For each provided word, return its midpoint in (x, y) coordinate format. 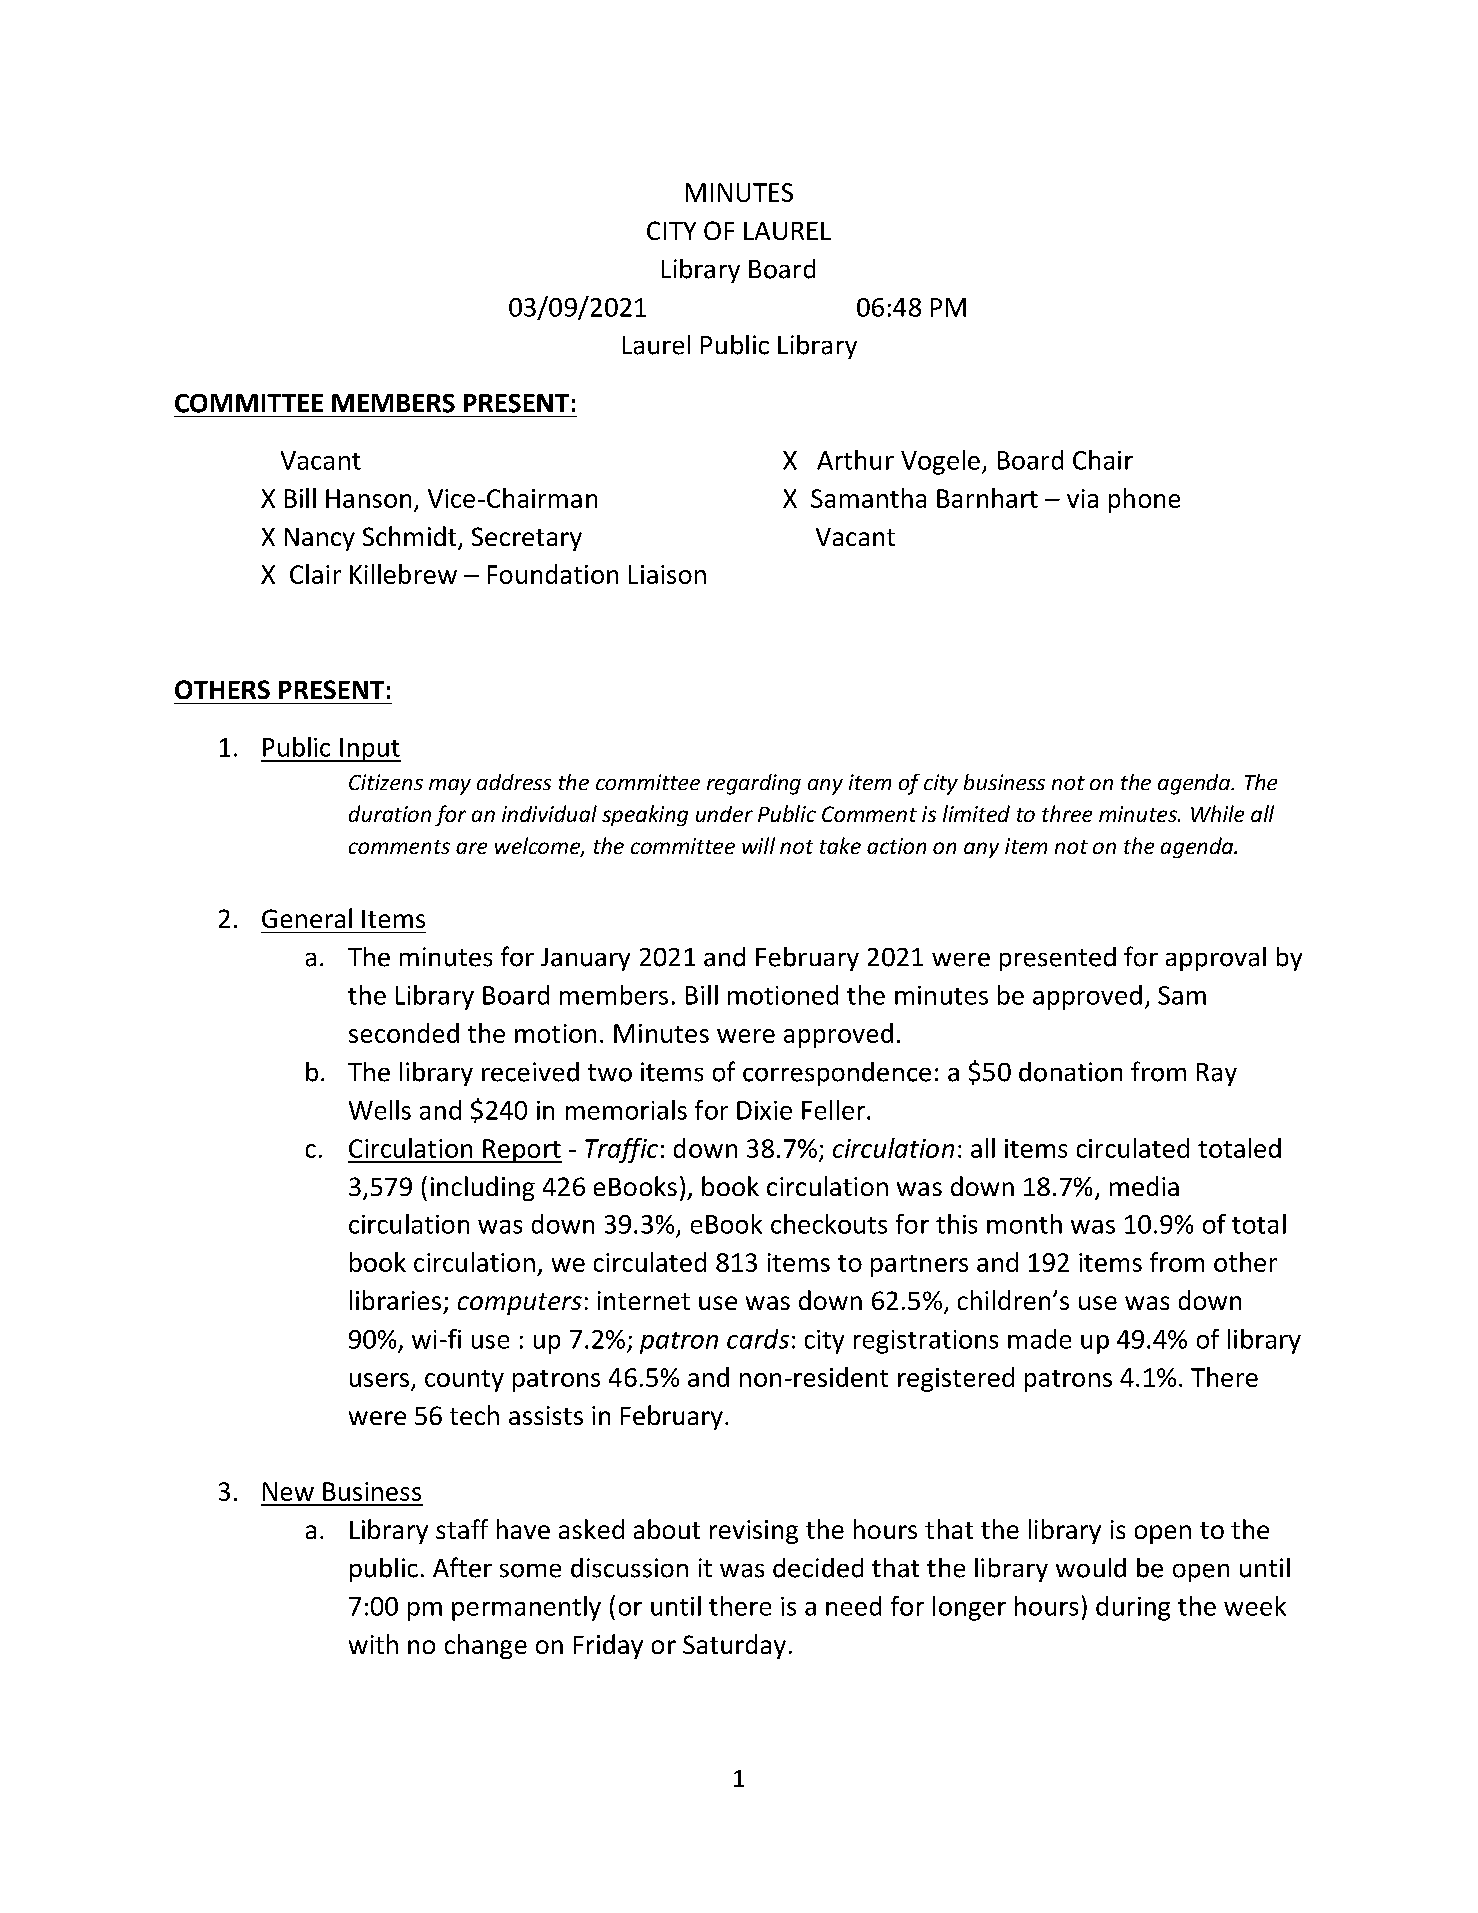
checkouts (829, 1224)
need (853, 1606)
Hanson (368, 498)
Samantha (868, 498)
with (373, 1644)
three (1067, 813)
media (1144, 1186)
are (471, 848)
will (758, 845)
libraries (395, 1300)
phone (1144, 500)
